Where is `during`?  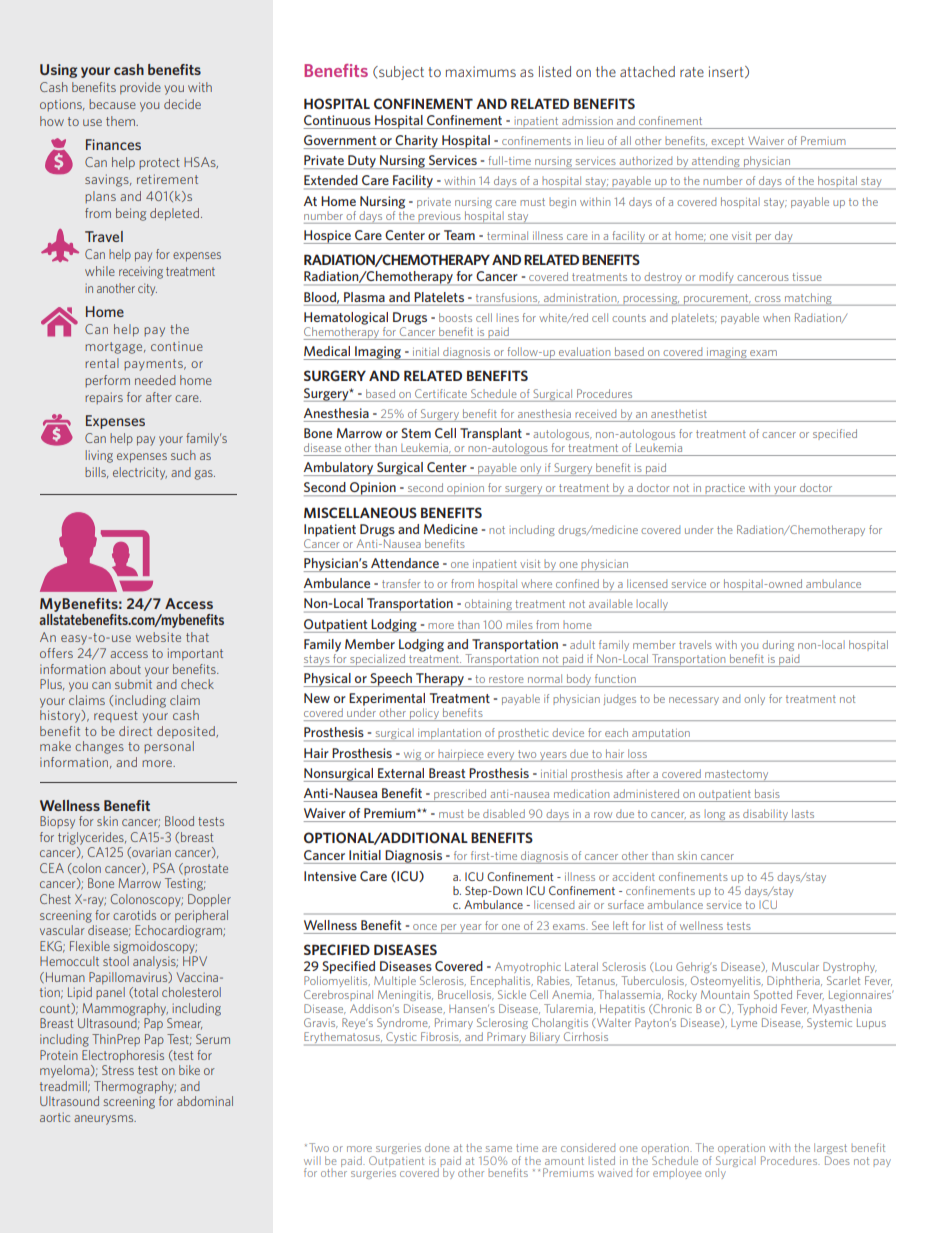 during is located at coordinates (778, 645).
